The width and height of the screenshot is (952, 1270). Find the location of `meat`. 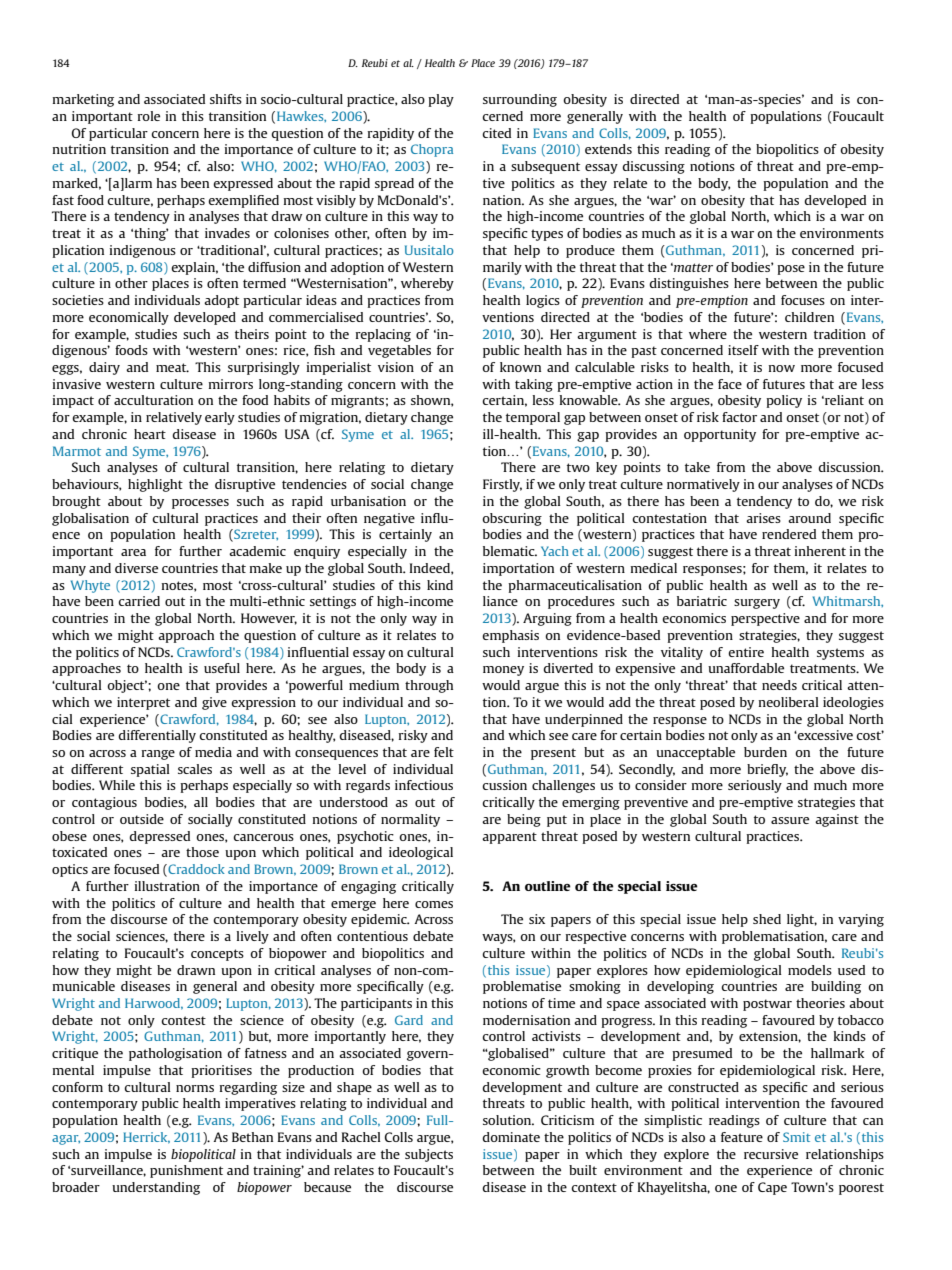

meat is located at coordinates (172, 367).
